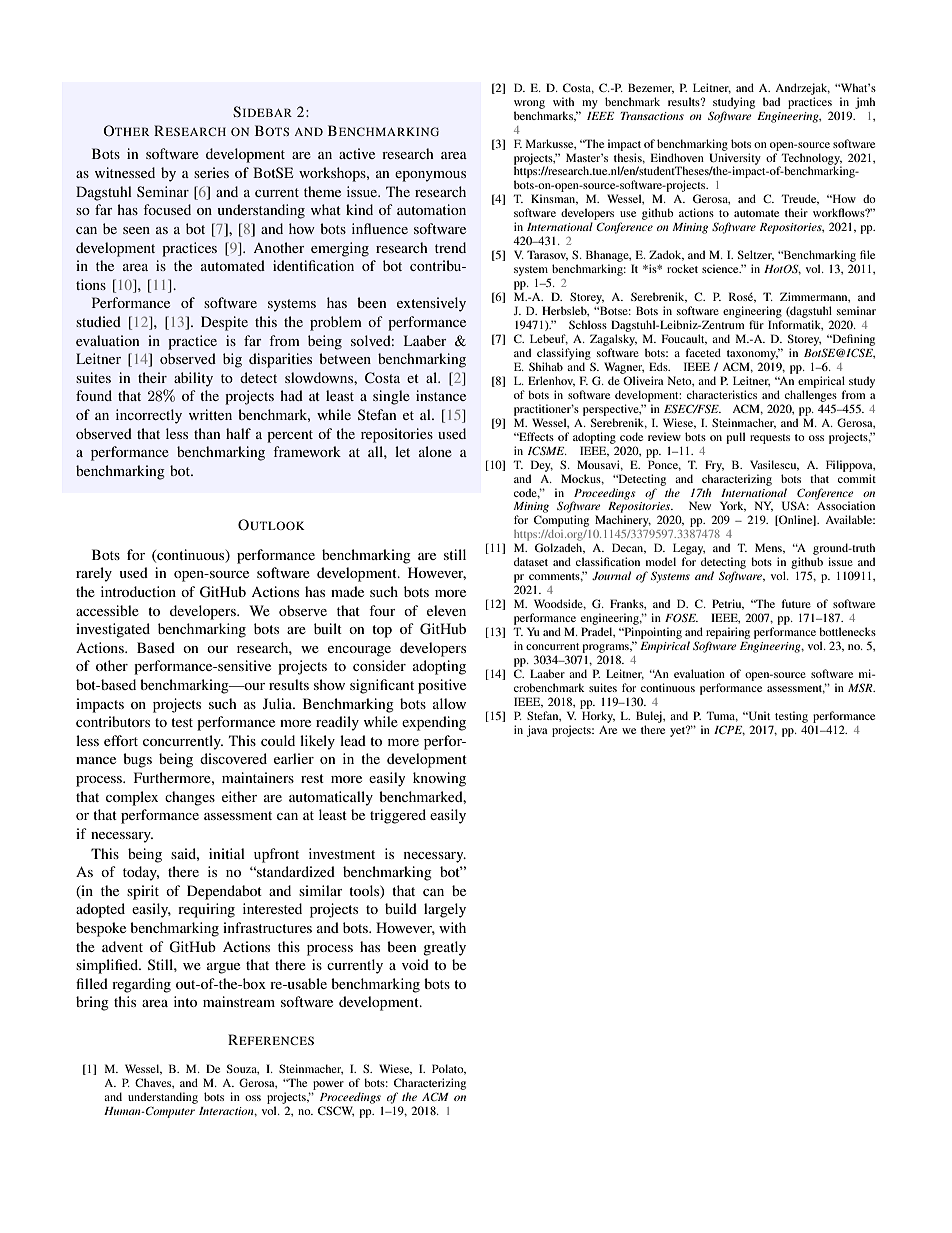 Image resolution: width=952 pixels, height=1233 pixels. What do you see at coordinates (529, 104) in the image?
I see `wrong` at bounding box center [529, 104].
